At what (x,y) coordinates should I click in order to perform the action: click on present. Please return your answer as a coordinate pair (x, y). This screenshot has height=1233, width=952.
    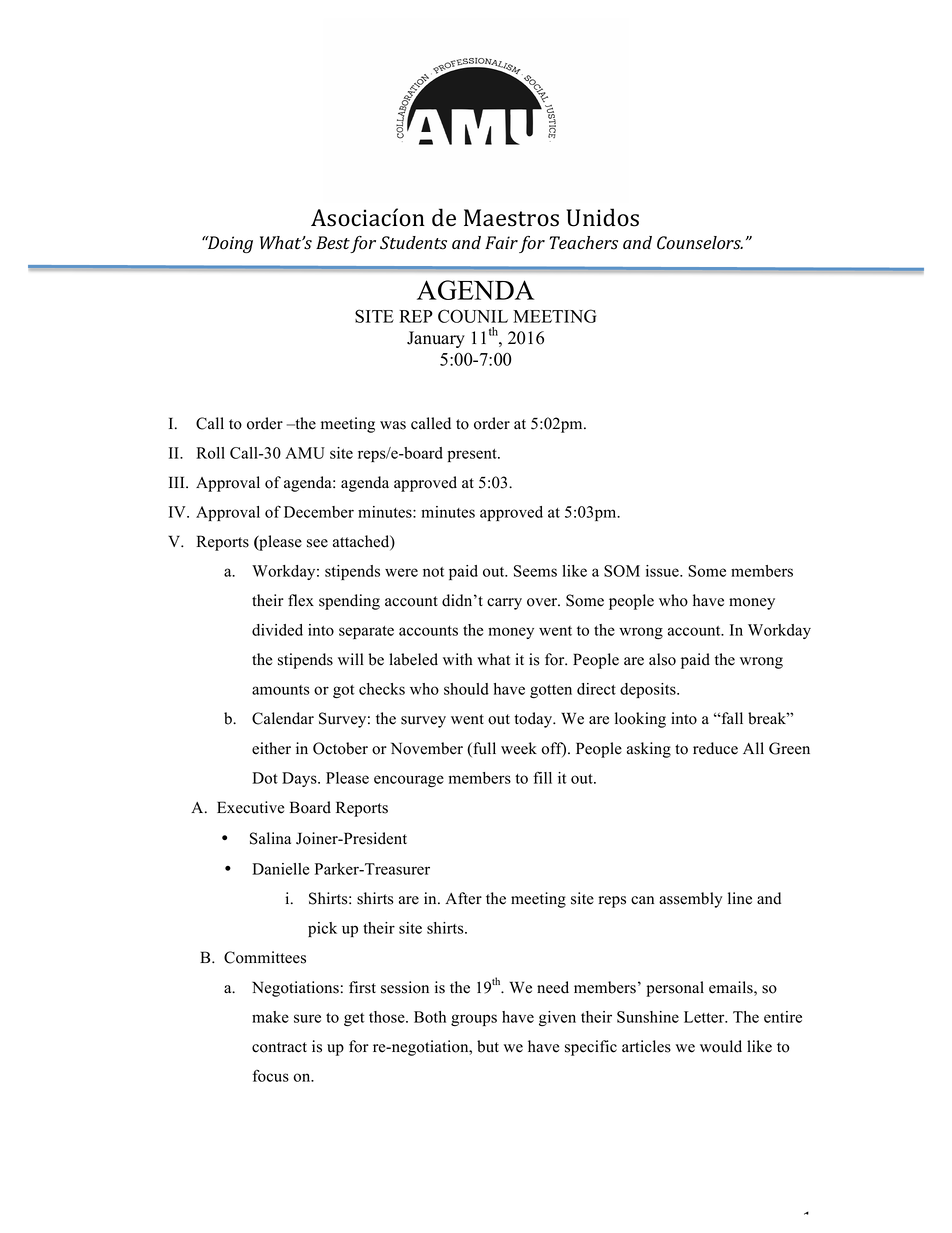
    Looking at the image, I should click on (473, 455).
